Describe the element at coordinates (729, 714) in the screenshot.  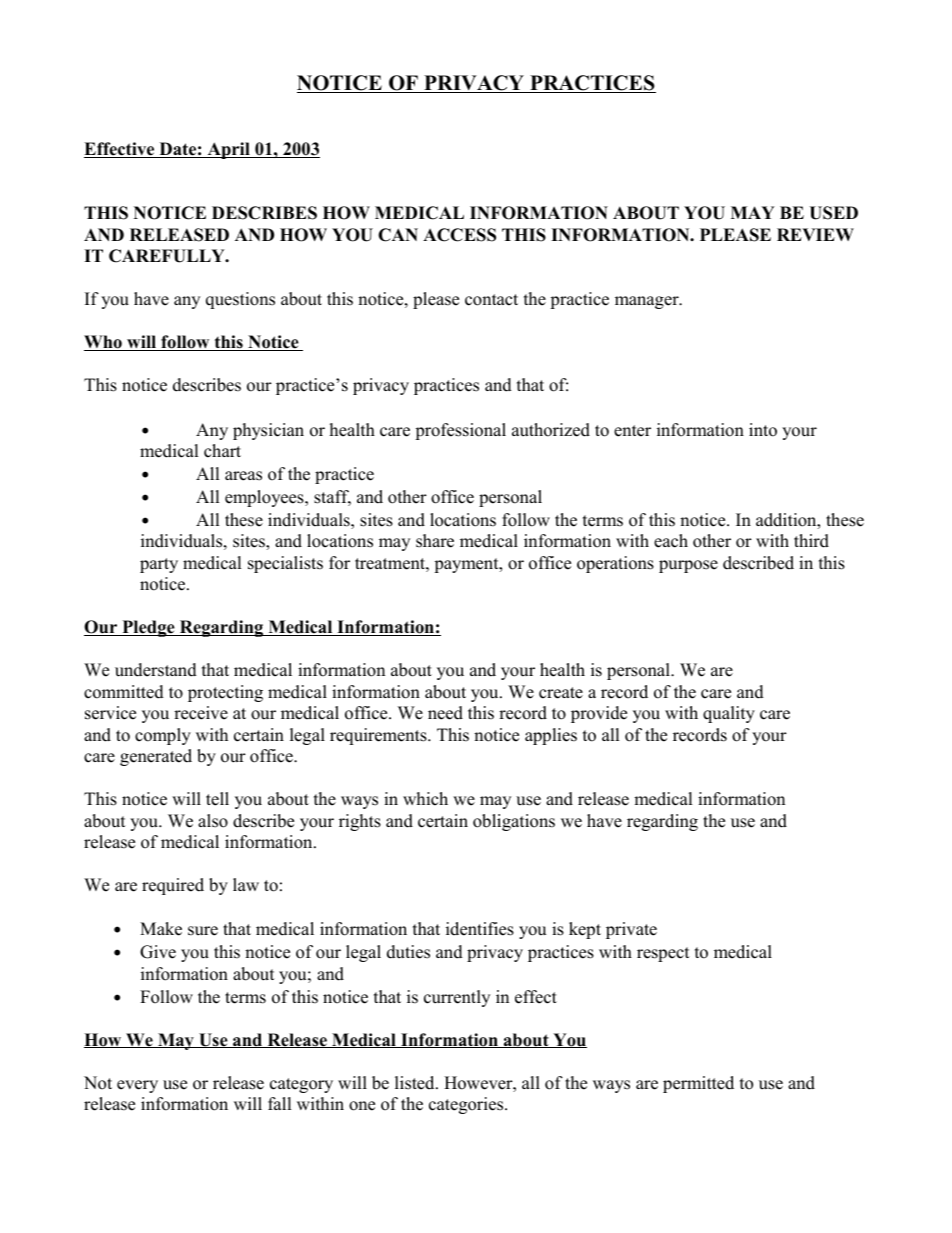
I see `quality` at that location.
